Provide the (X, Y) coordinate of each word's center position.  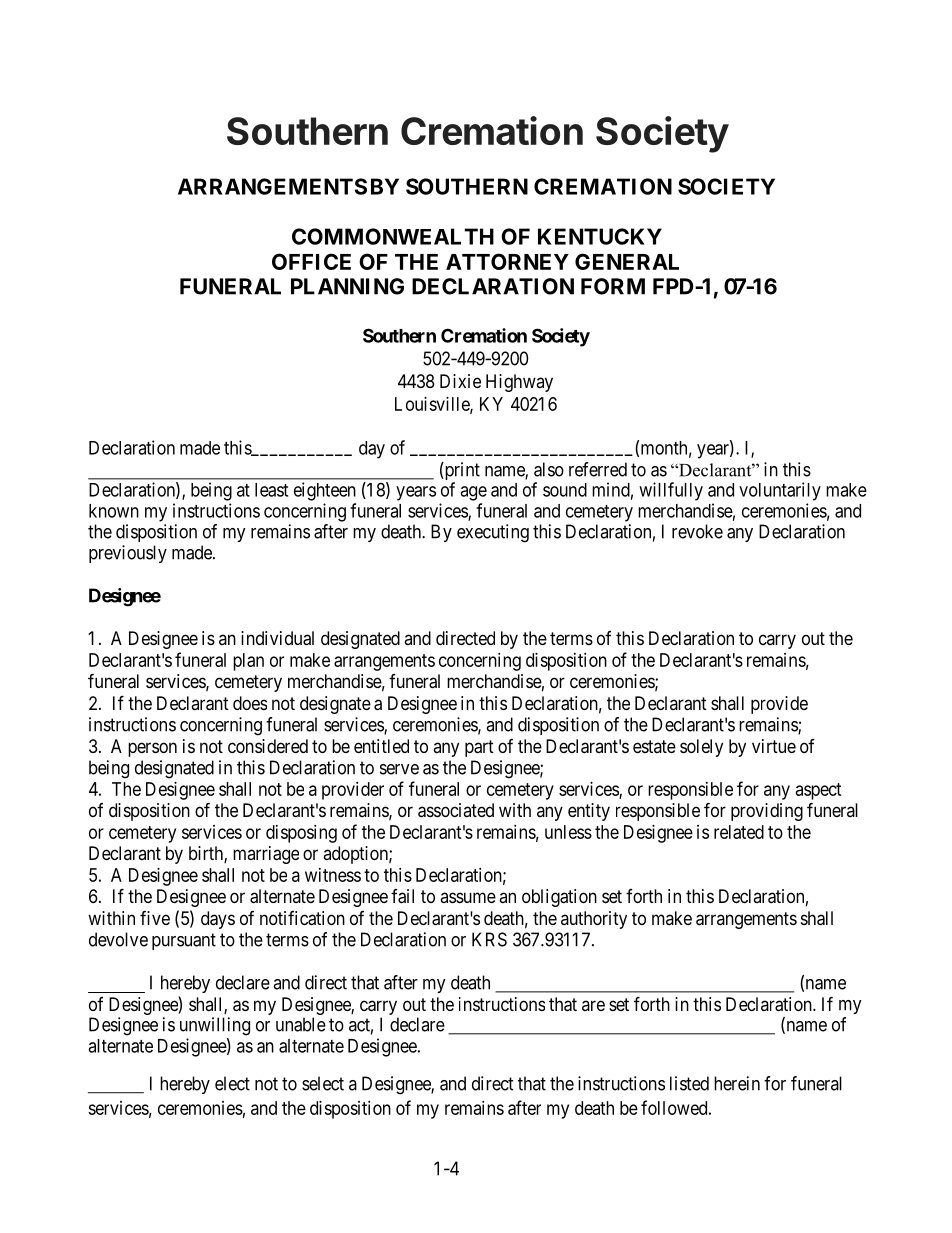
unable (301, 1024)
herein (737, 1083)
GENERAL (627, 261)
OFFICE (311, 261)
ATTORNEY (507, 261)
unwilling (215, 1026)
